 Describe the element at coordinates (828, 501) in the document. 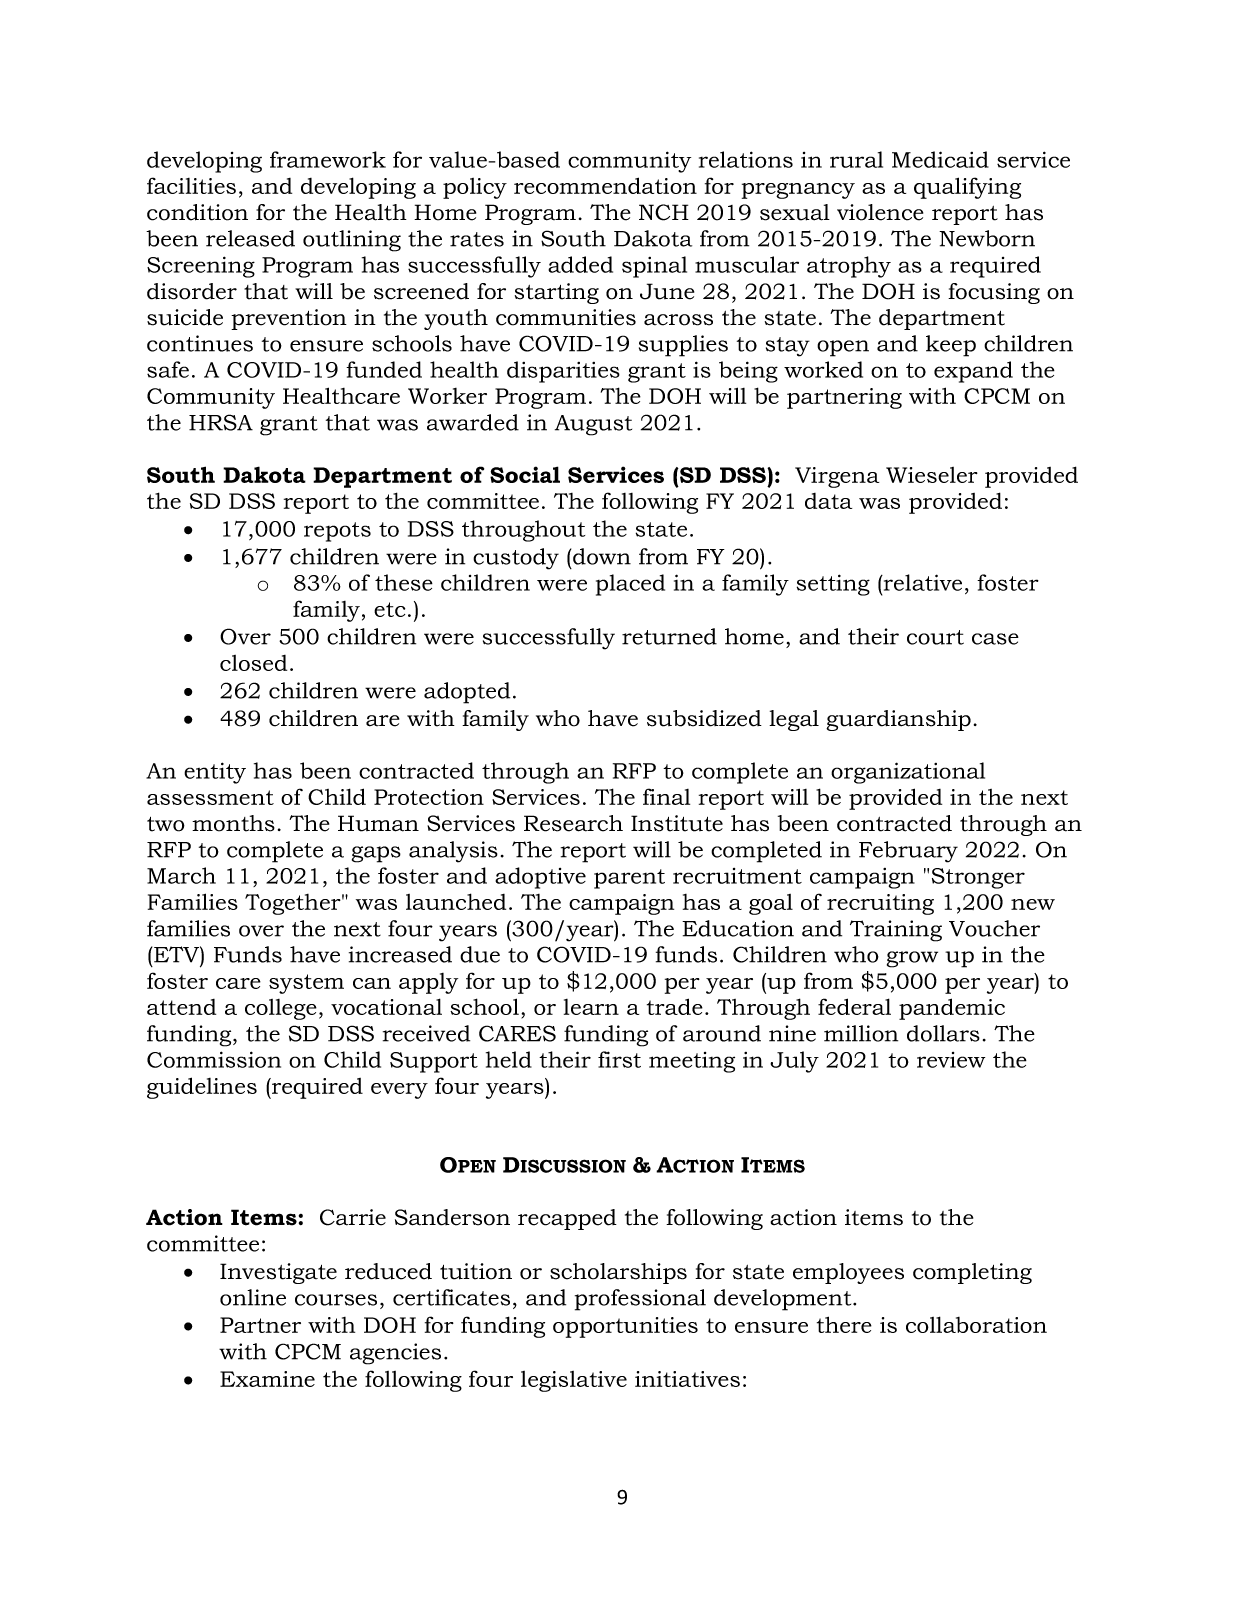

I see `data` at that location.
